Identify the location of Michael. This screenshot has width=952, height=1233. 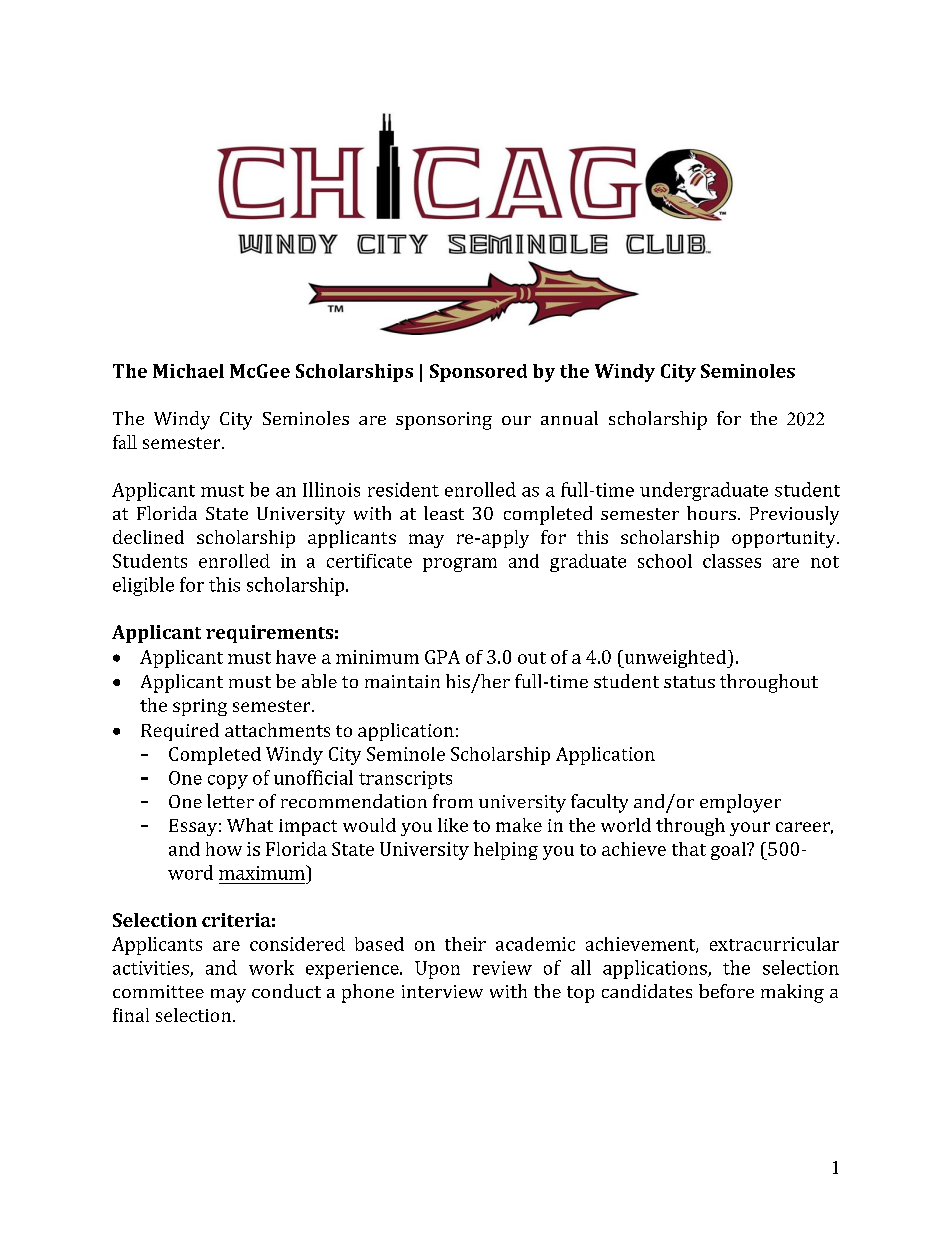
(188, 371).
